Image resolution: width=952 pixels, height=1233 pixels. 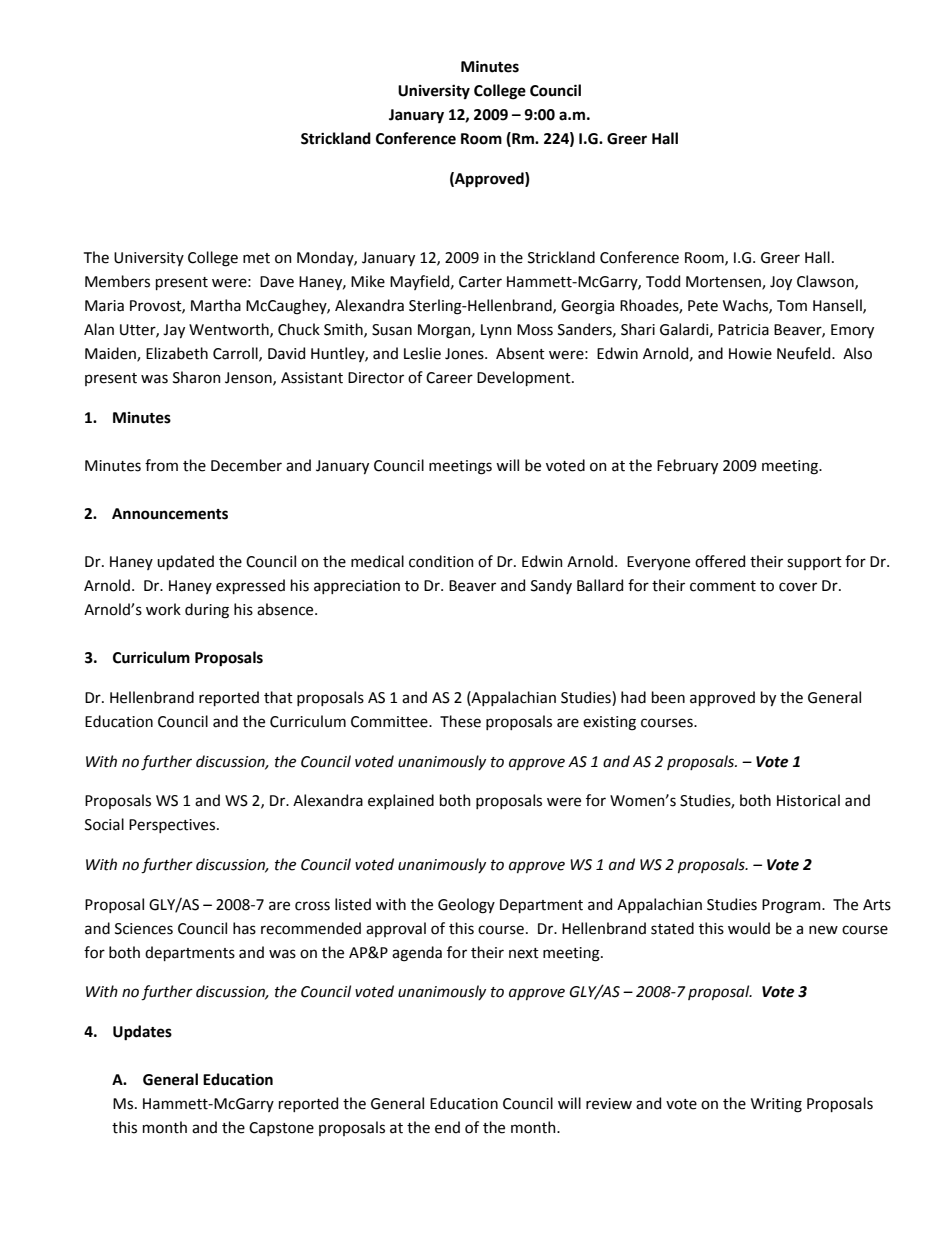 What do you see at coordinates (281, 1129) in the screenshot?
I see `Capstone` at bounding box center [281, 1129].
